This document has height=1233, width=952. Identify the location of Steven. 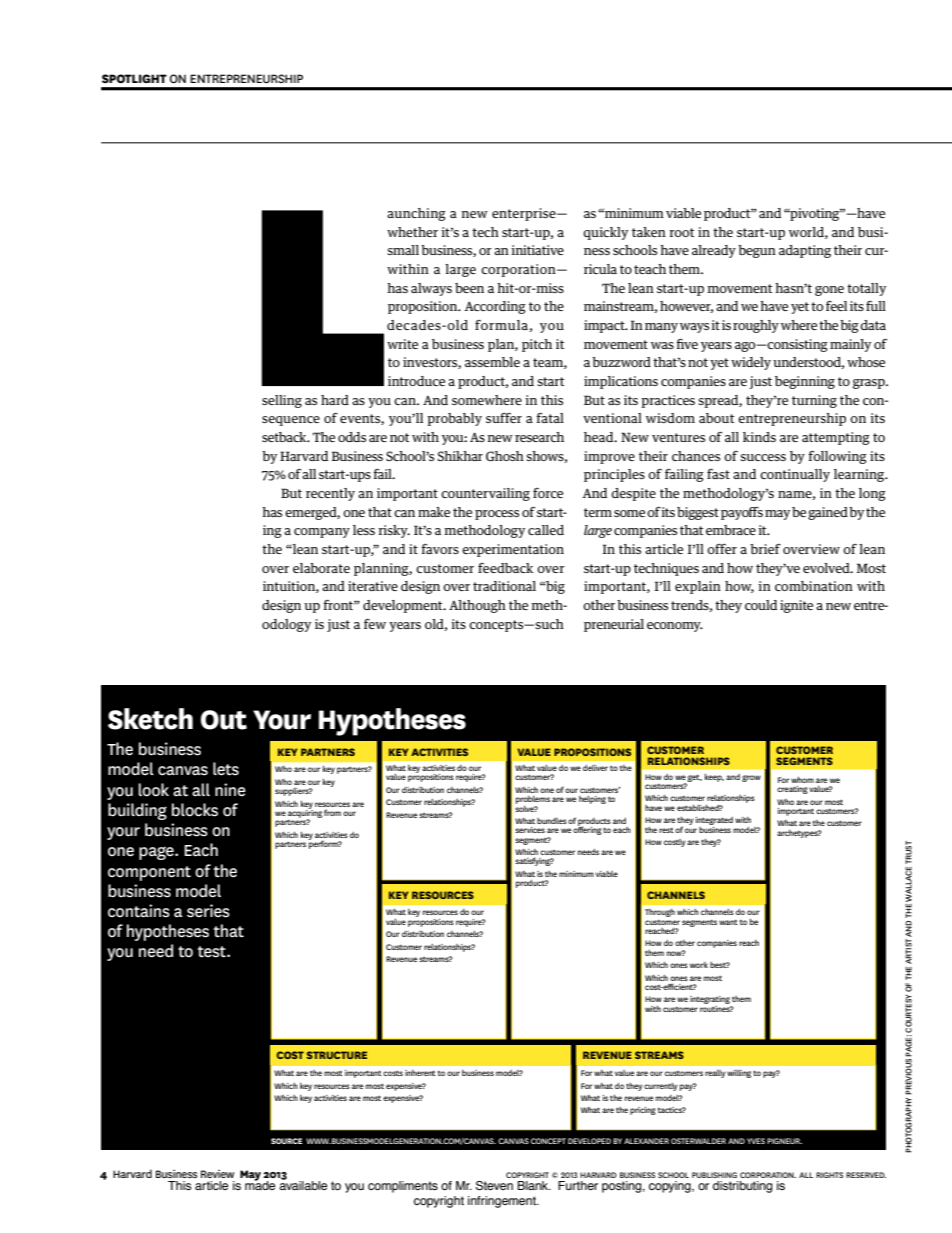
(494, 1185).
